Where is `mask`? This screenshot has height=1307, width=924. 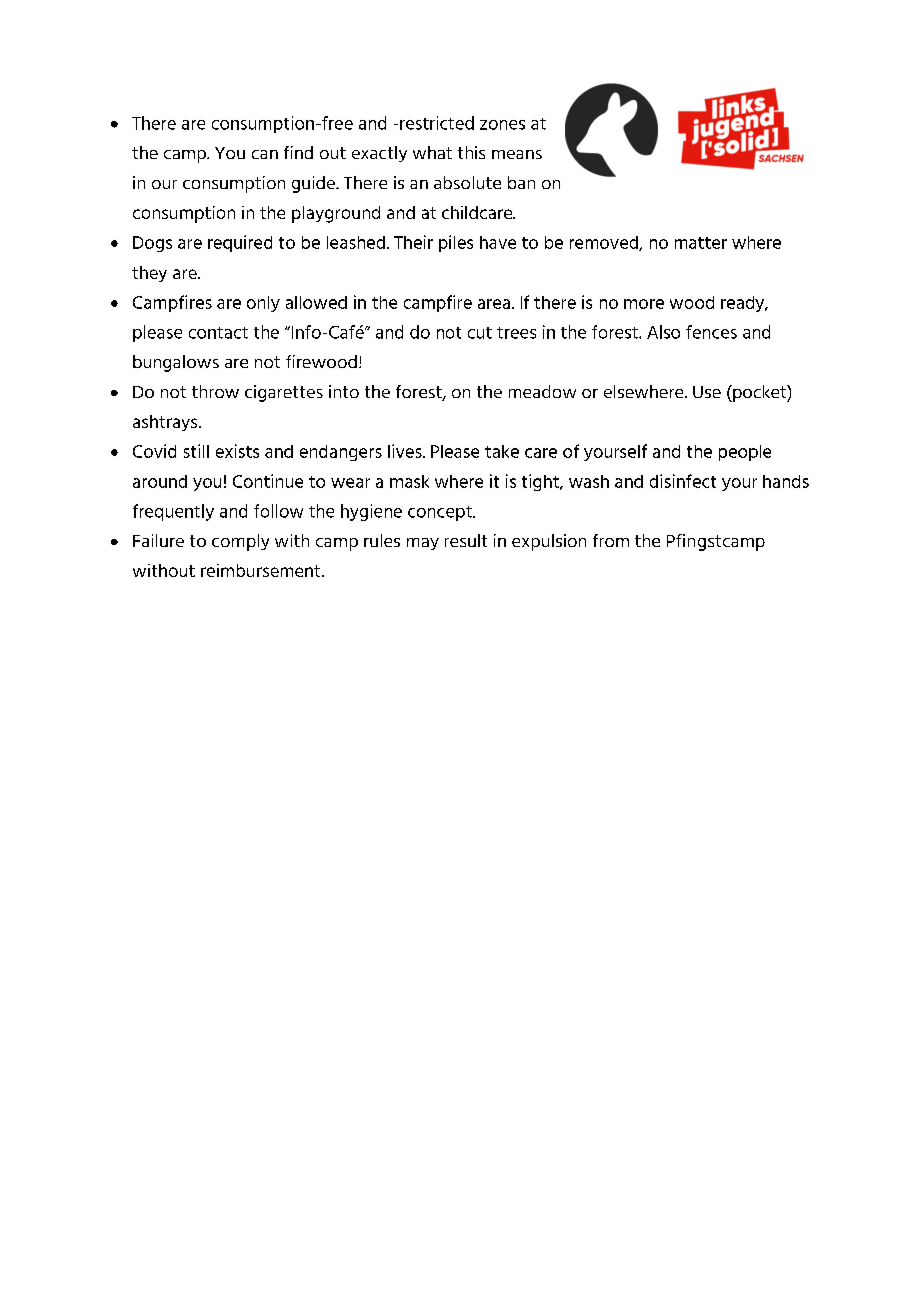 mask is located at coordinates (409, 481).
